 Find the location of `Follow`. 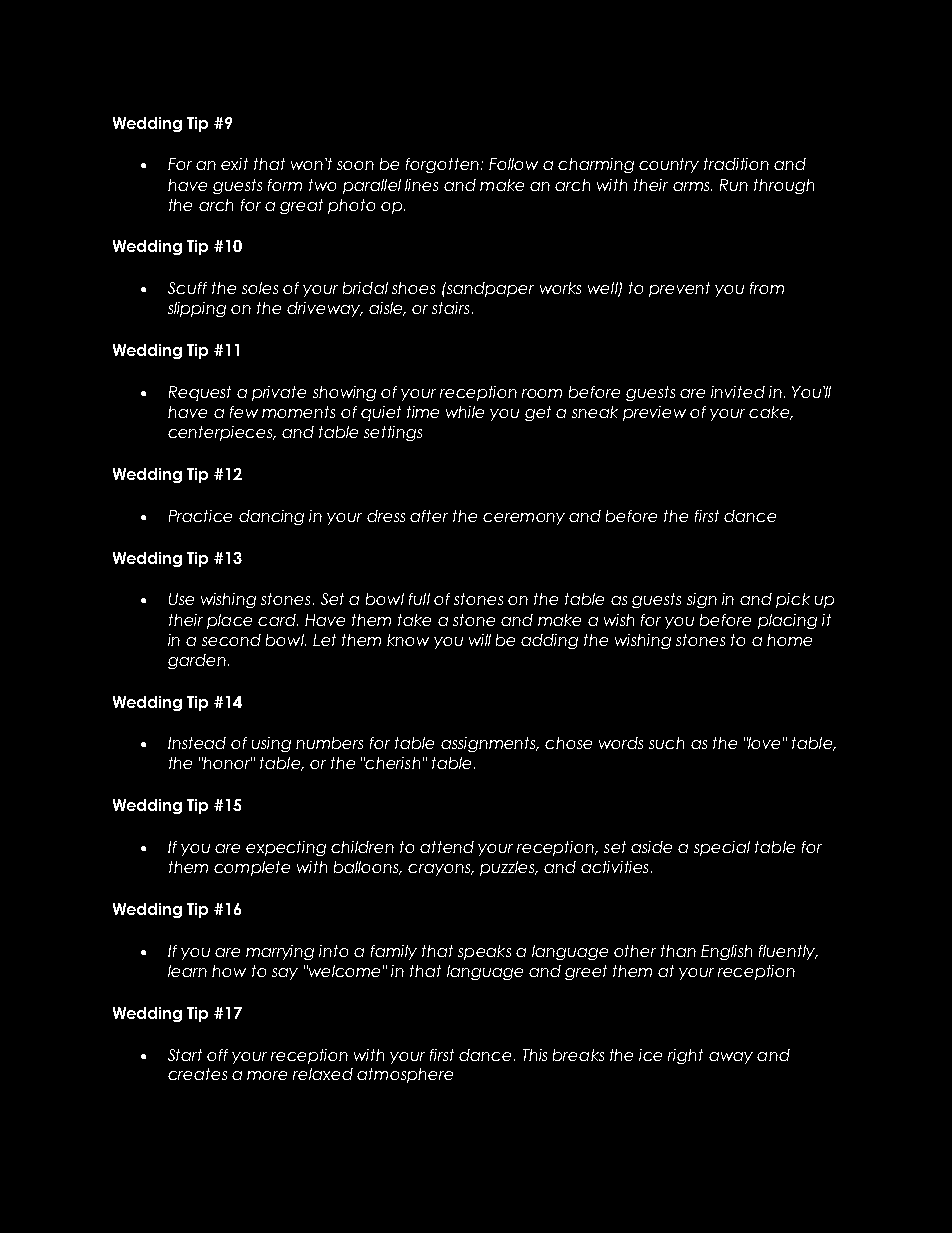

Follow is located at coordinates (513, 164).
